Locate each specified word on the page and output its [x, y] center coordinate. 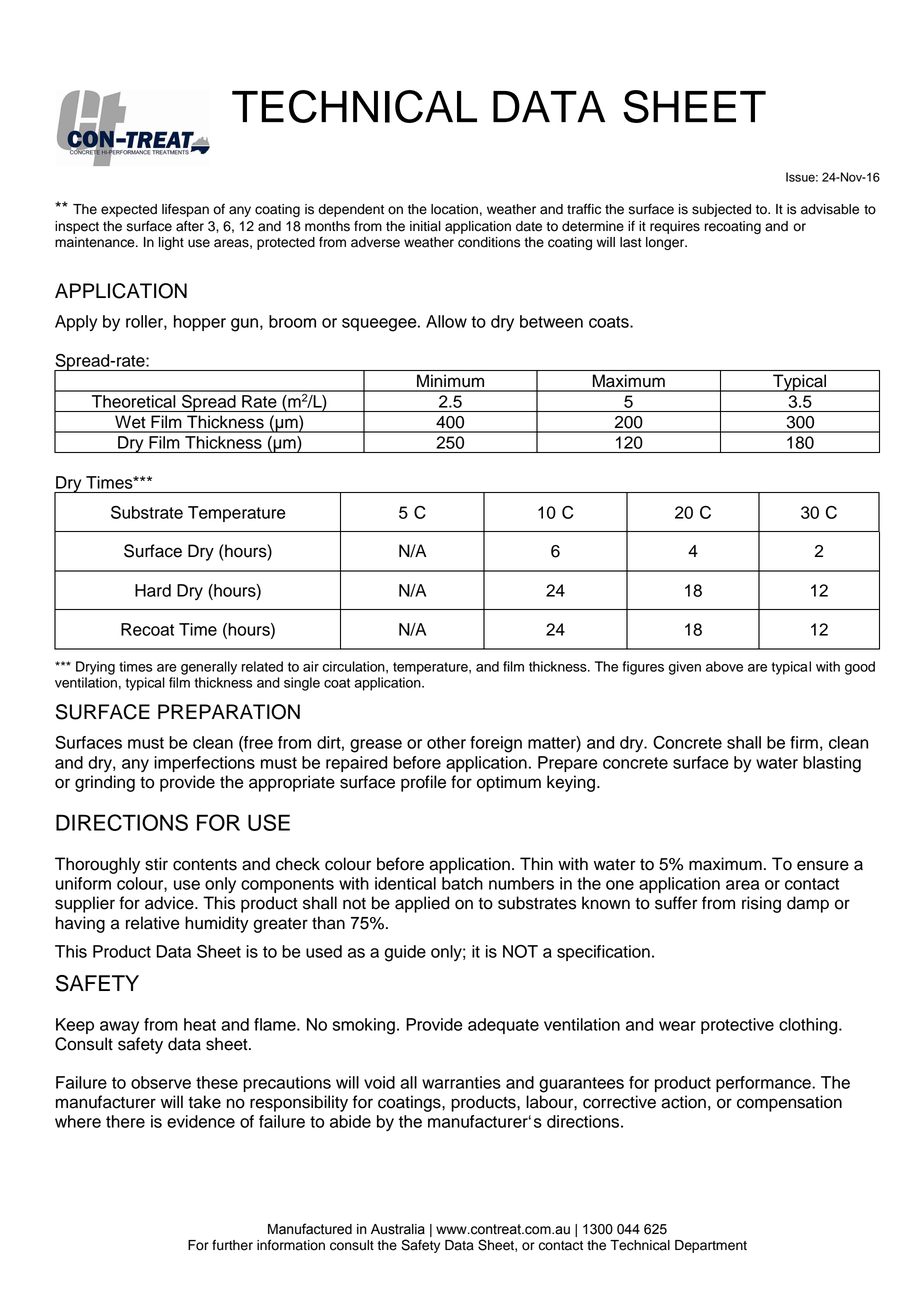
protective [737, 1026]
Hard [153, 590]
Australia [398, 1229]
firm [804, 742]
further [232, 1245]
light [171, 243]
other [446, 742]
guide [405, 953]
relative [153, 923]
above [724, 666]
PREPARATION [229, 712]
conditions [489, 242]
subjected [721, 210]
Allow [446, 321]
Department [711, 1246]
